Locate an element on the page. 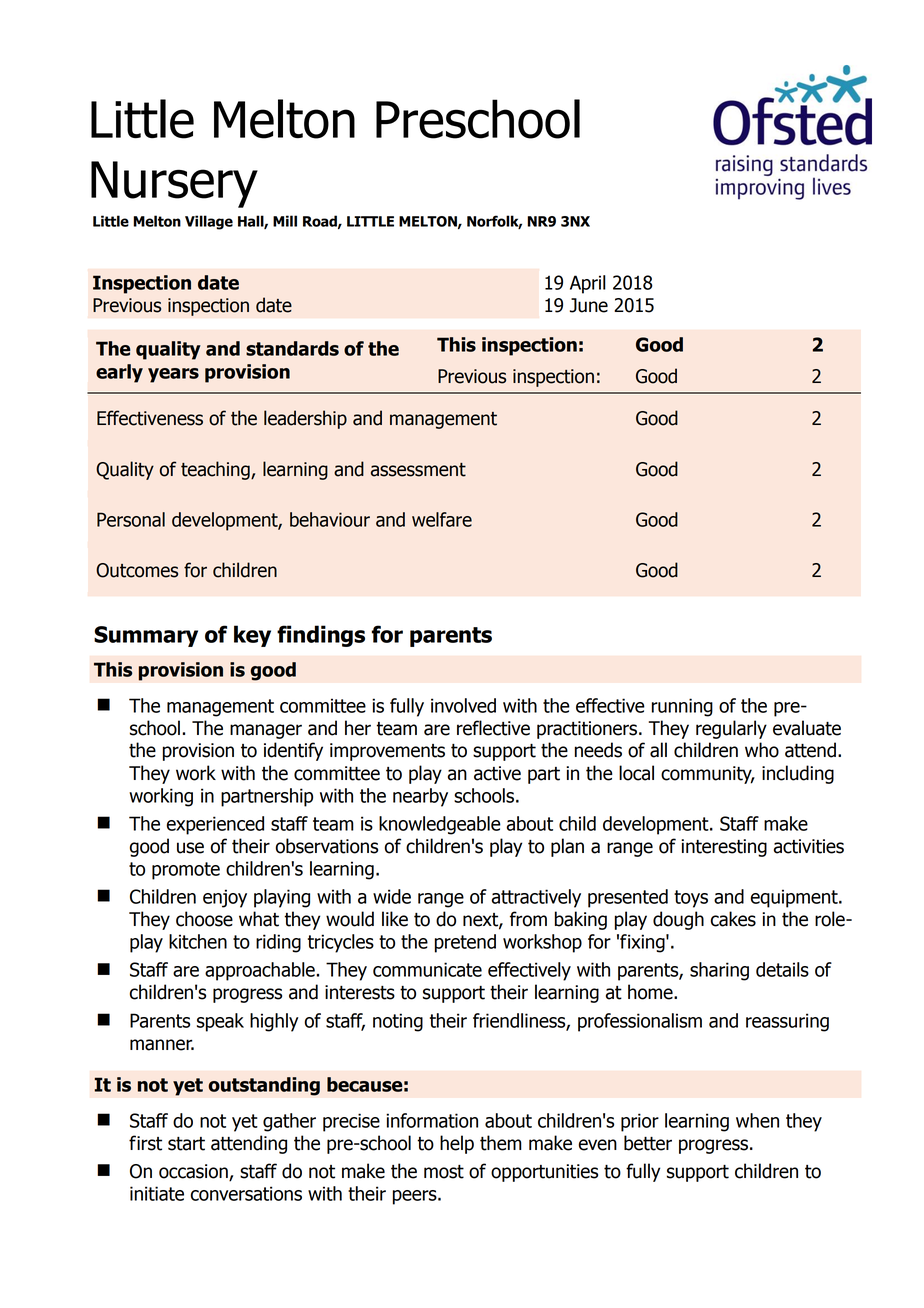 This page has width=924, height=1308. welfare is located at coordinates (442, 519).
